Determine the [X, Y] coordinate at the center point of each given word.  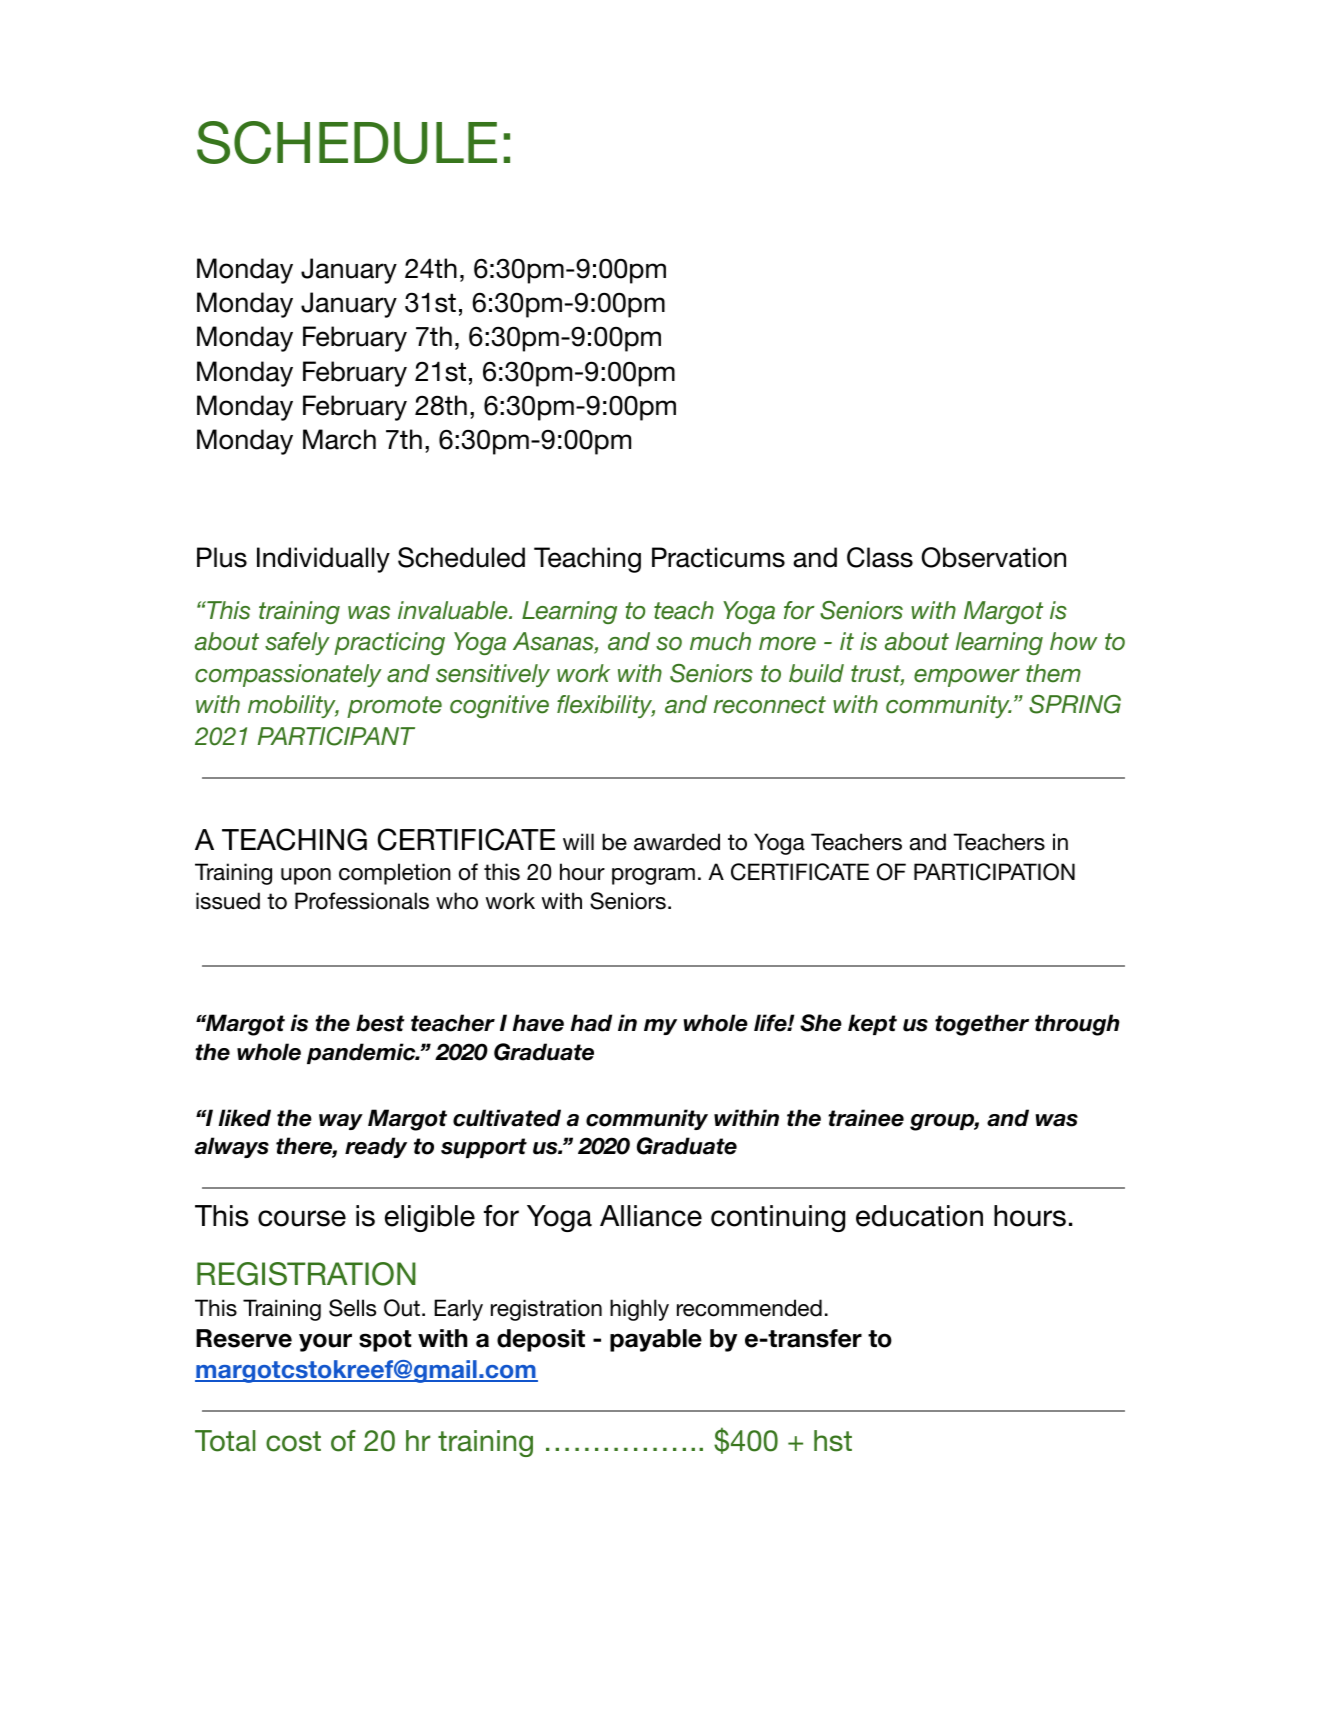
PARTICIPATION [994, 872]
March [339, 439]
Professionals [362, 901]
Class [880, 557]
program [653, 876]
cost [293, 1441]
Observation [993, 557]
